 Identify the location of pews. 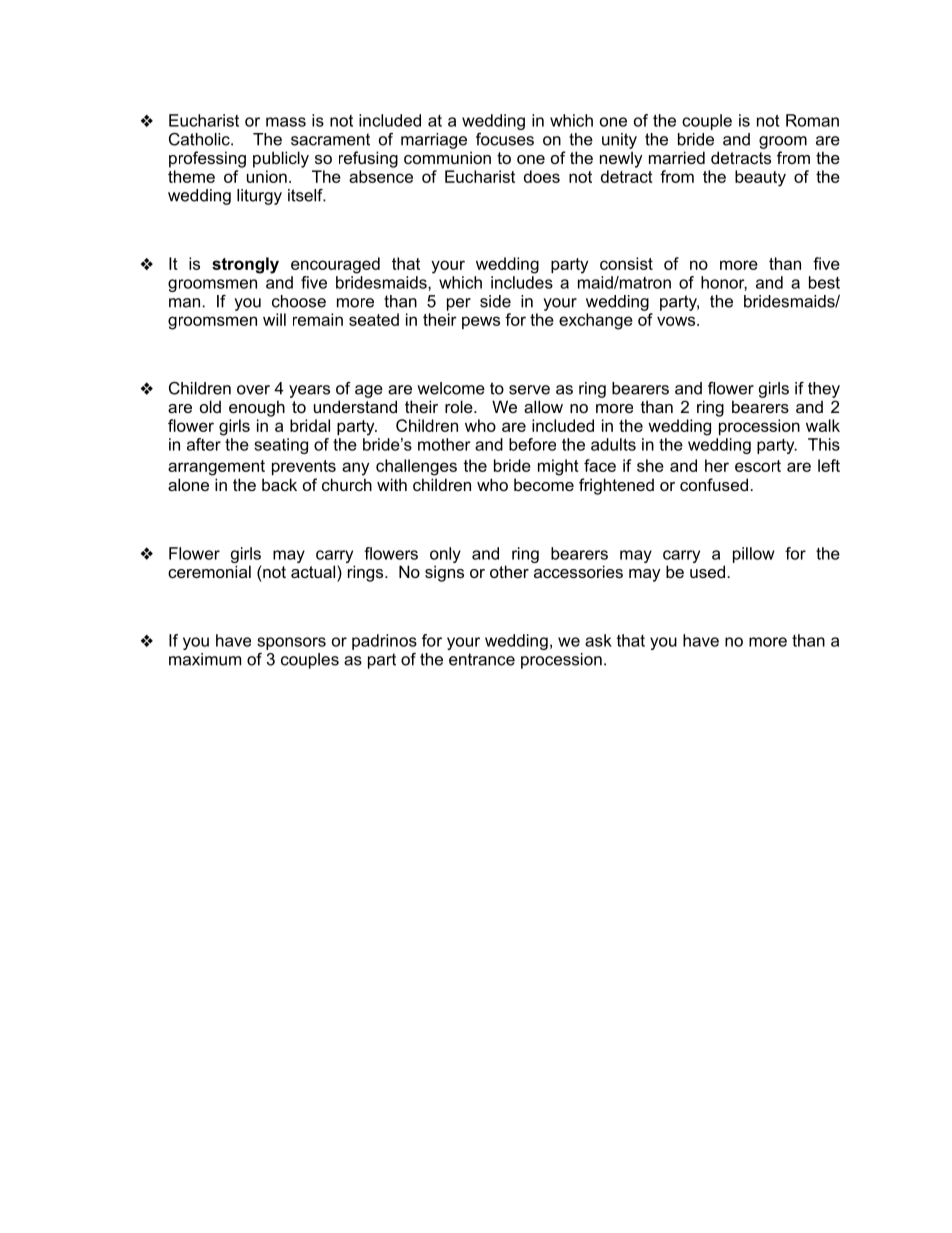
(481, 322).
